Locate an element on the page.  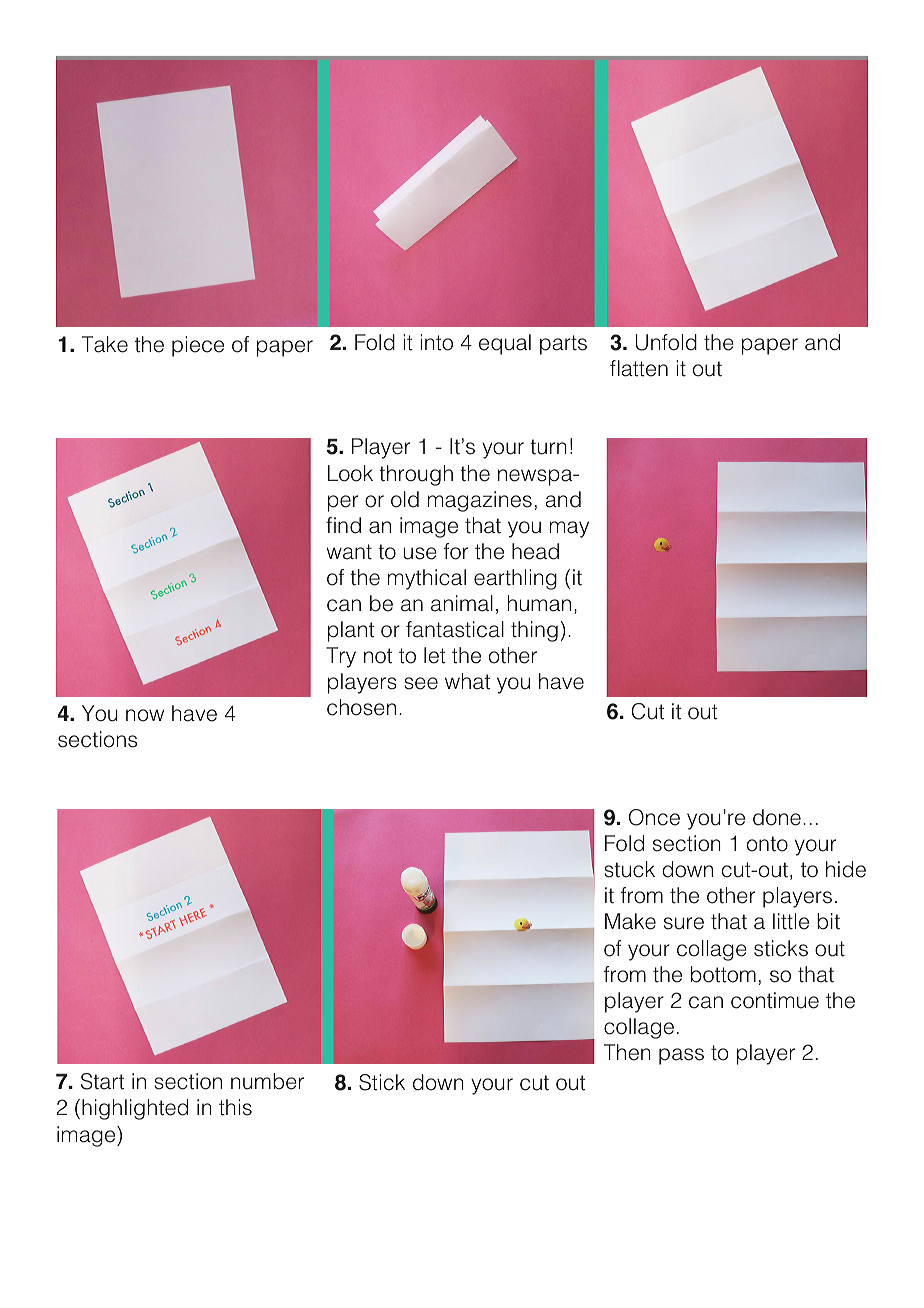
equal is located at coordinates (505, 344).
